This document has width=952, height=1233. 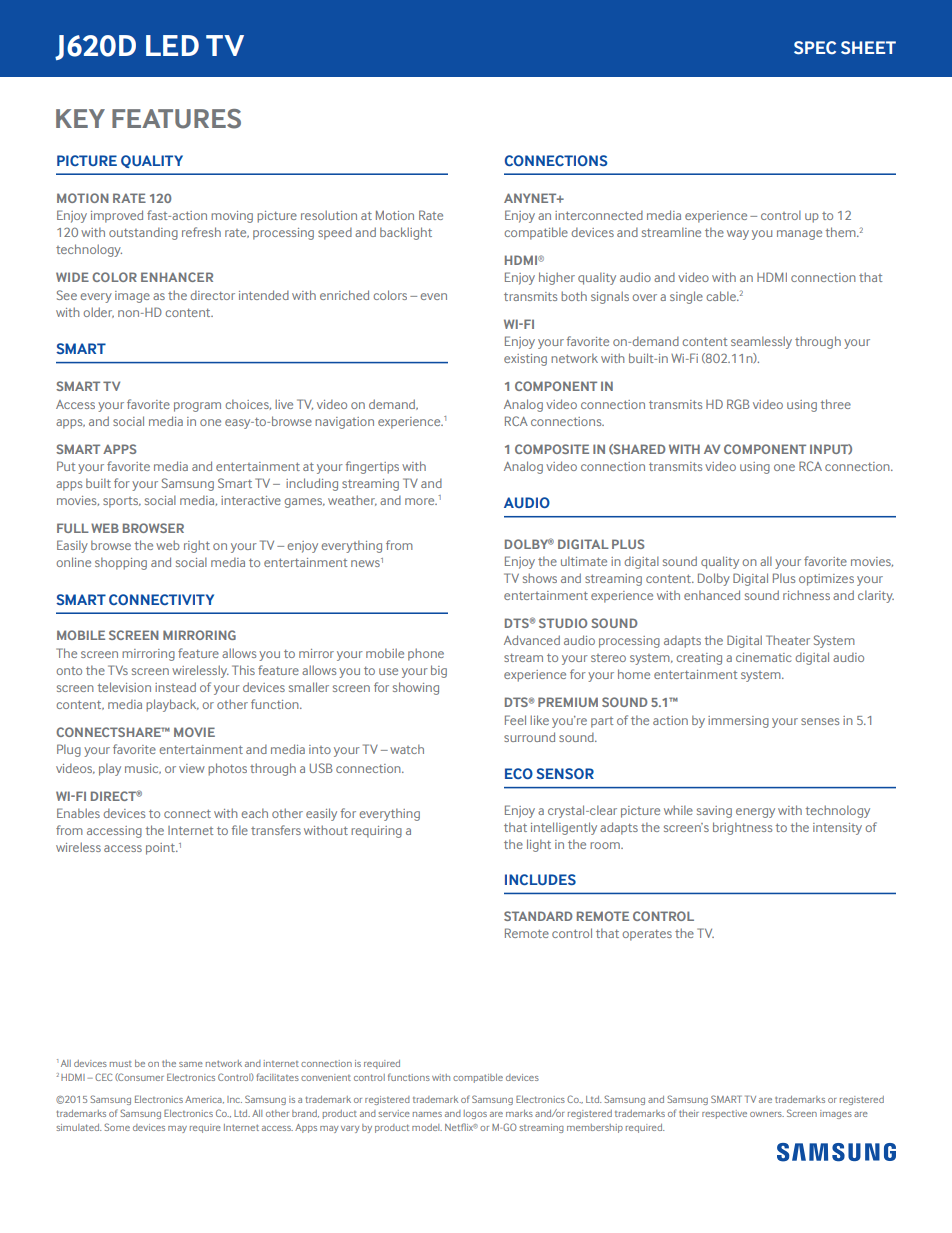 What do you see at coordinates (868, 48) in the document?
I see `SHEET` at bounding box center [868, 48].
